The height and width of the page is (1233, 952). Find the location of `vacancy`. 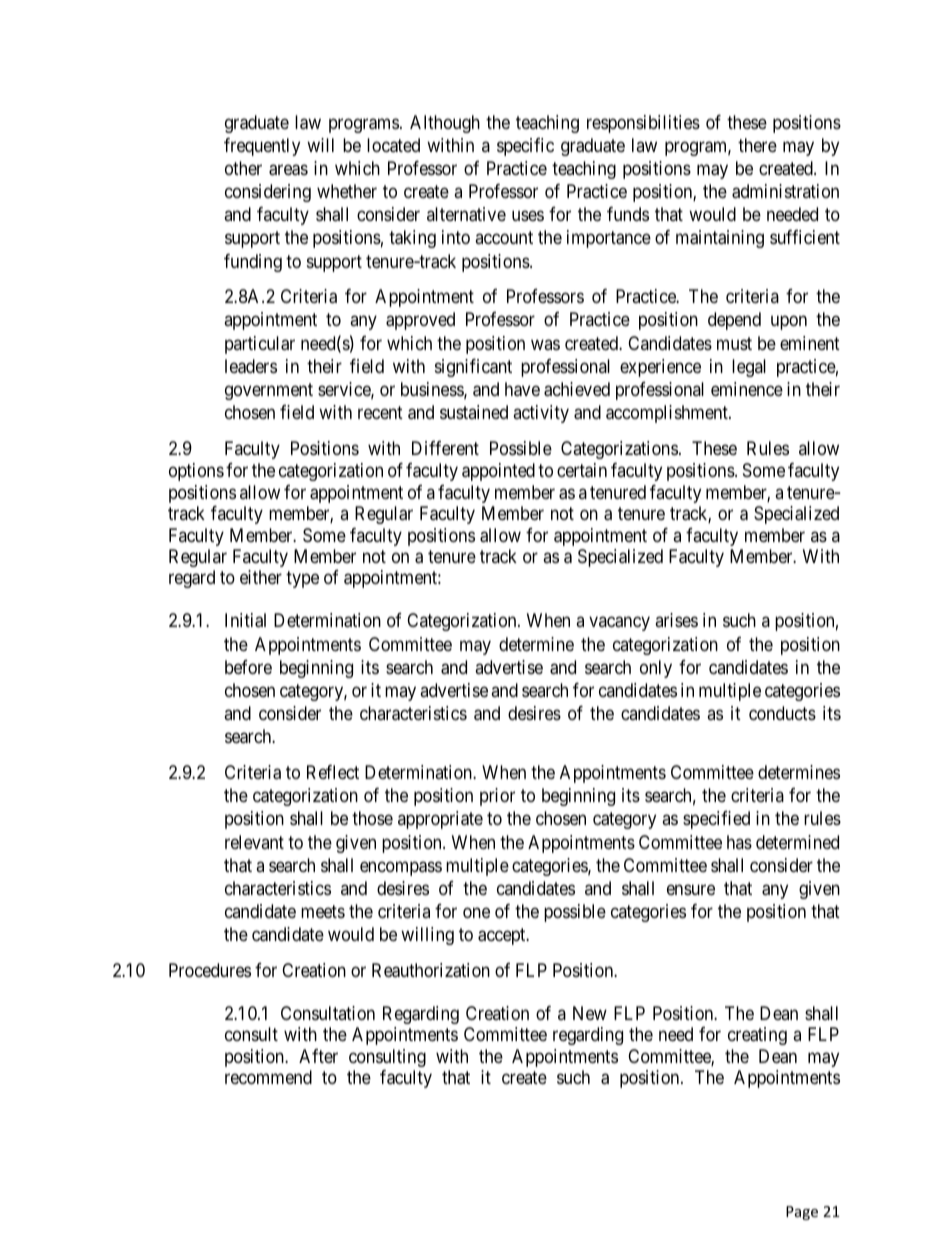

vacancy is located at coordinates (619, 624).
